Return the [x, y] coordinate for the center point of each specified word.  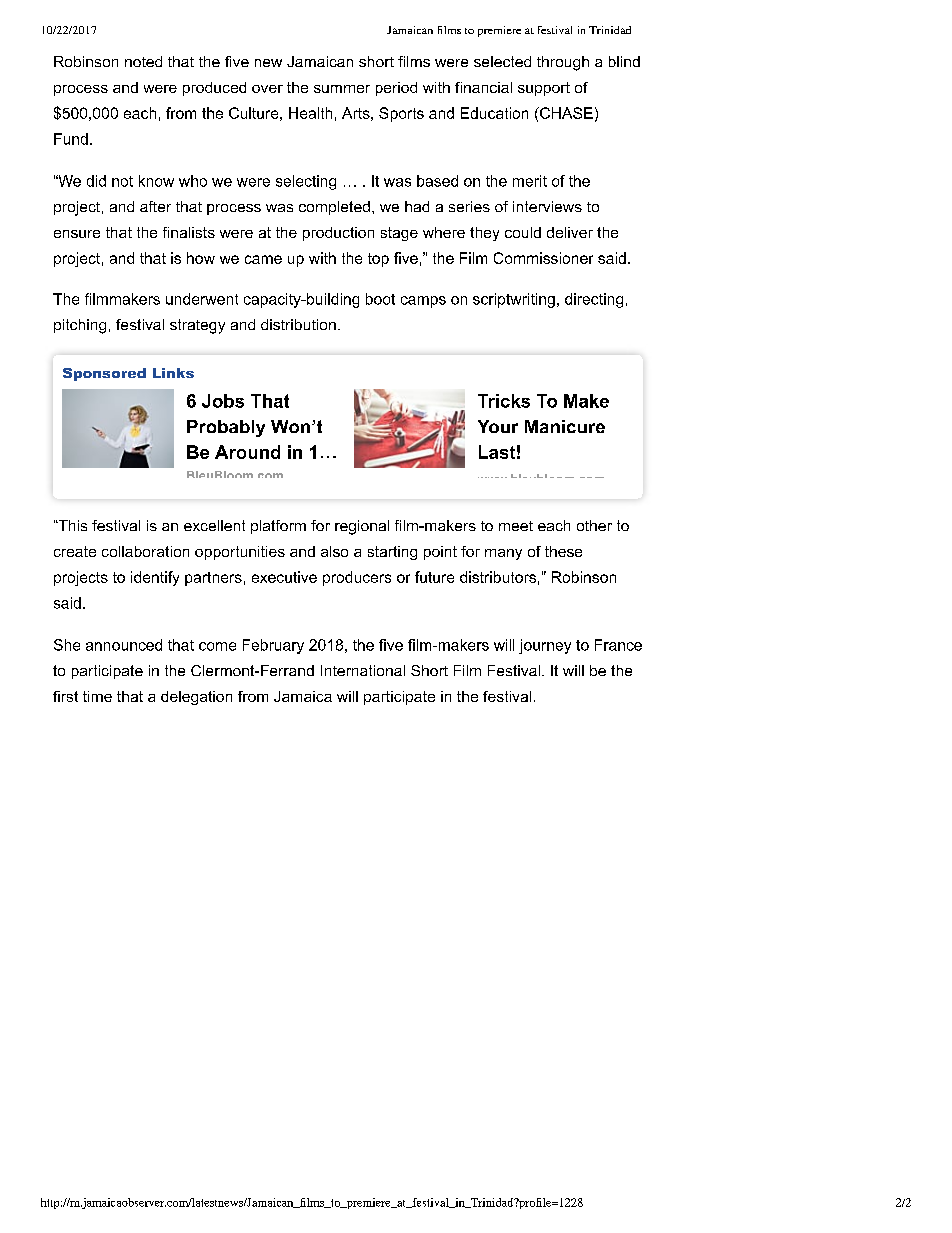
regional [362, 527]
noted [143, 61]
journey [545, 646]
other [594, 525]
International [363, 670]
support [544, 89]
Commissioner [543, 258]
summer [342, 89]
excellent [214, 525]
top [378, 260]
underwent [202, 299]
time [97, 696]
